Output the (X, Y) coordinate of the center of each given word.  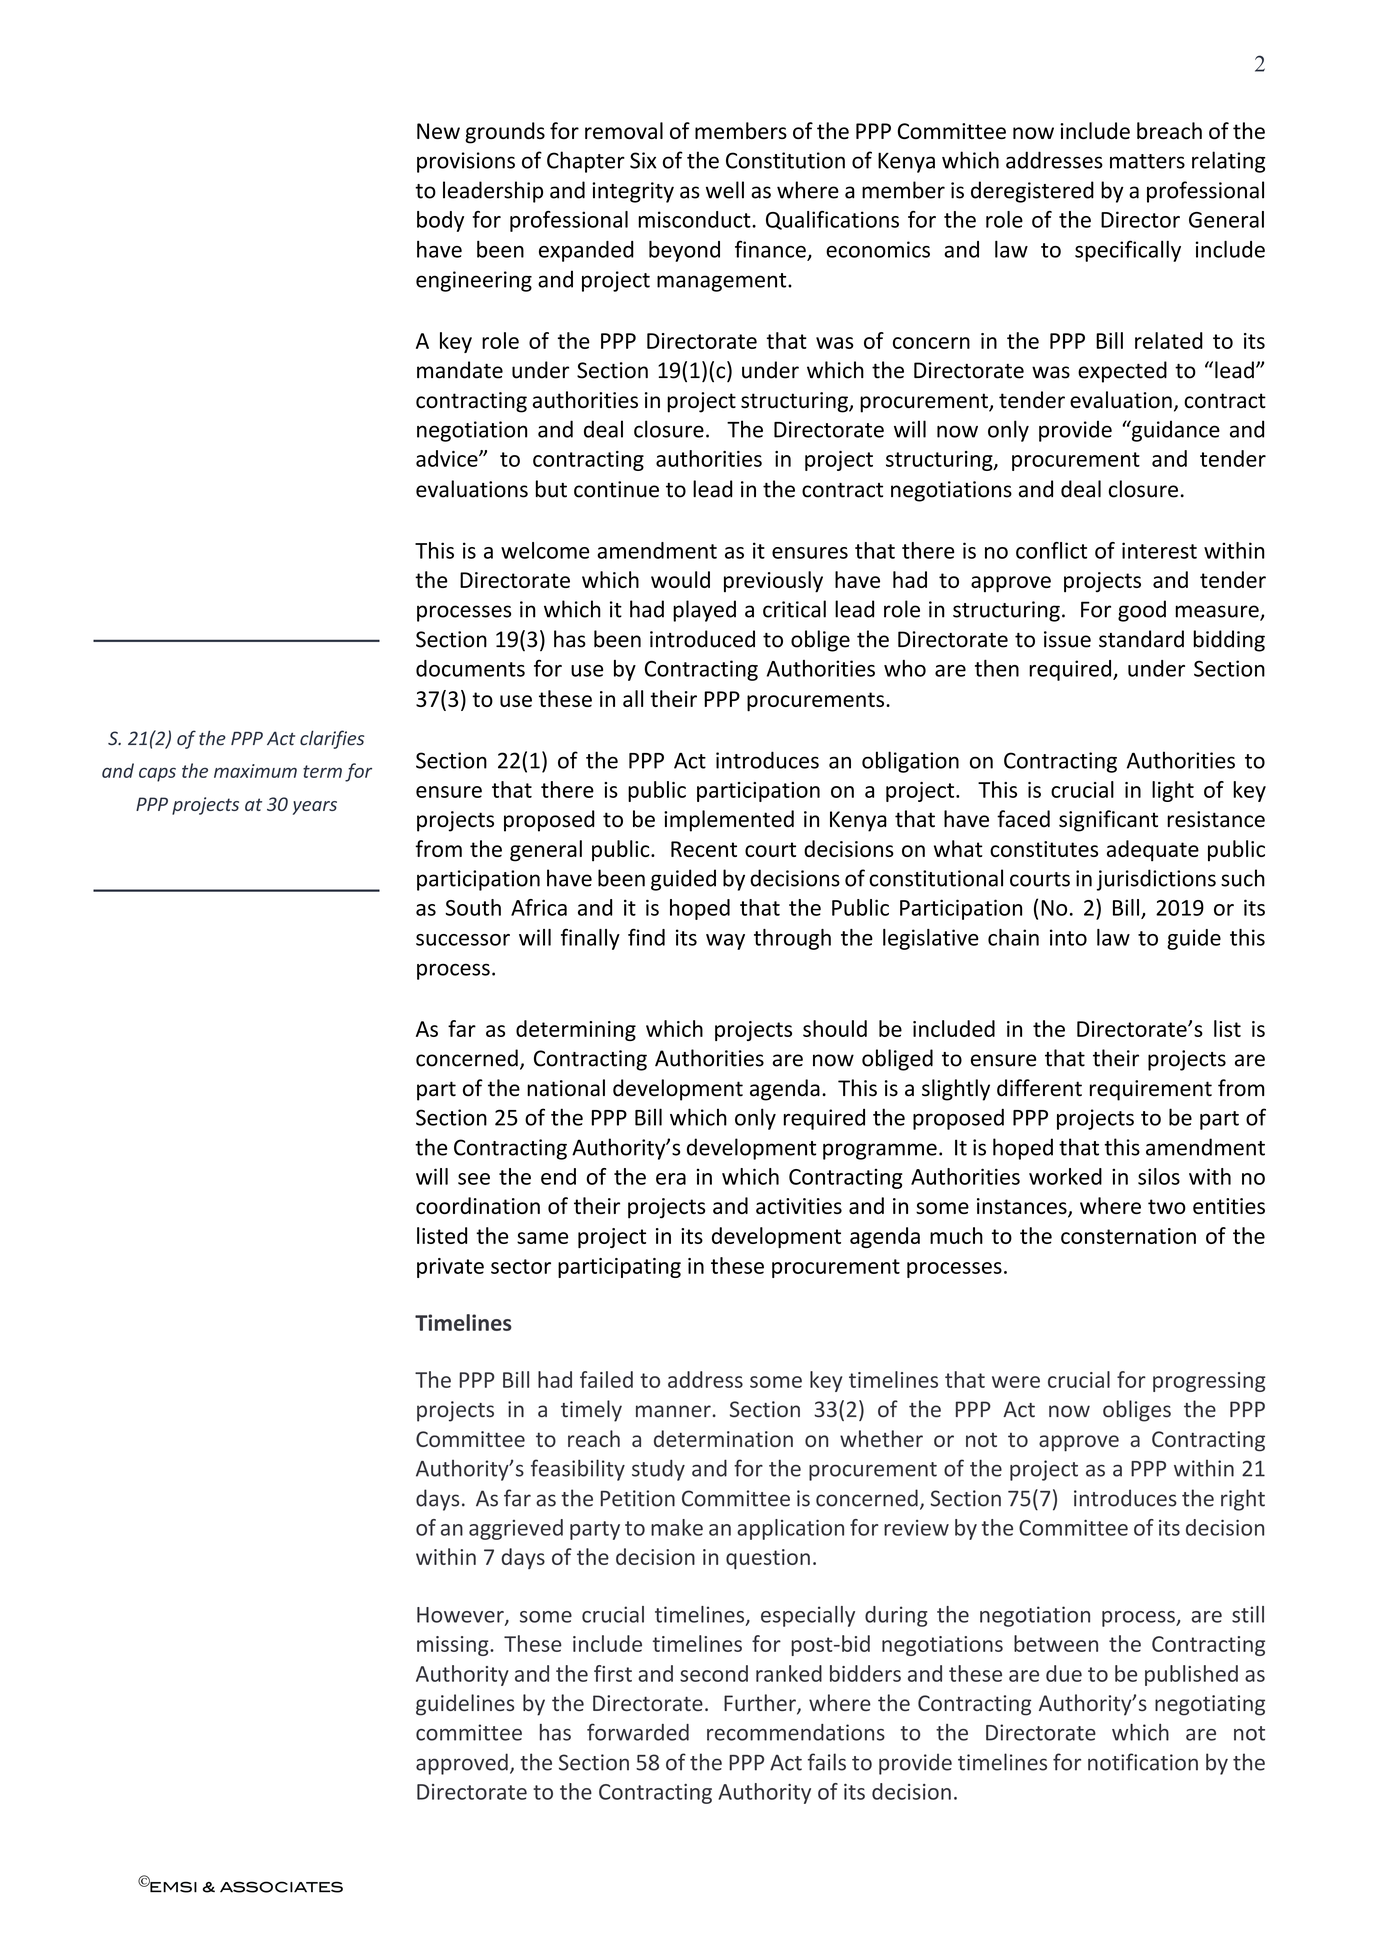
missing (454, 1646)
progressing (1209, 1382)
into (1068, 937)
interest (1159, 550)
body (440, 221)
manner (673, 1411)
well (725, 190)
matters (1147, 161)
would (680, 579)
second (714, 1673)
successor (463, 940)
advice (448, 458)
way (725, 942)
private (450, 1268)
